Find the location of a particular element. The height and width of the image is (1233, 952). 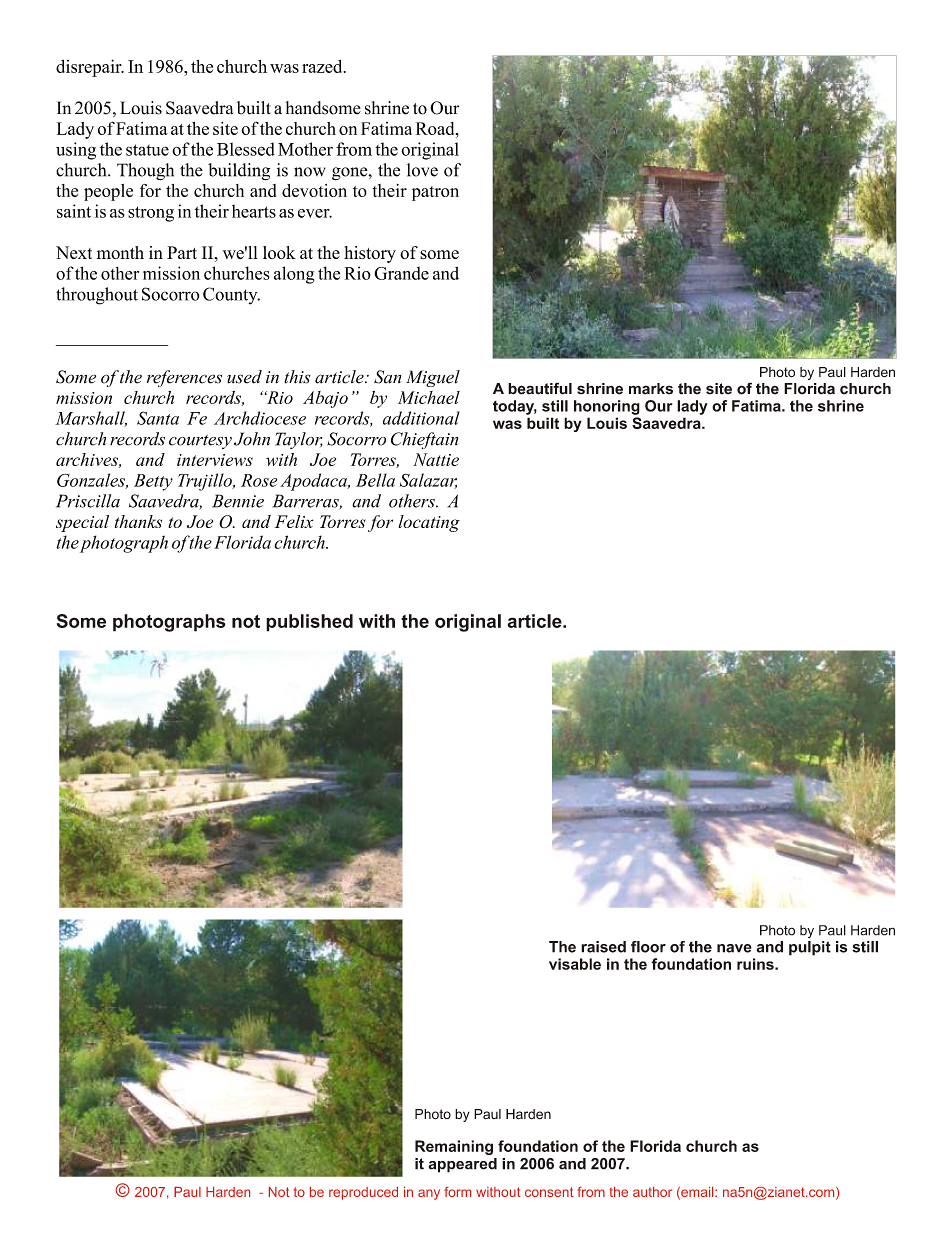

thanks is located at coordinates (138, 521).
